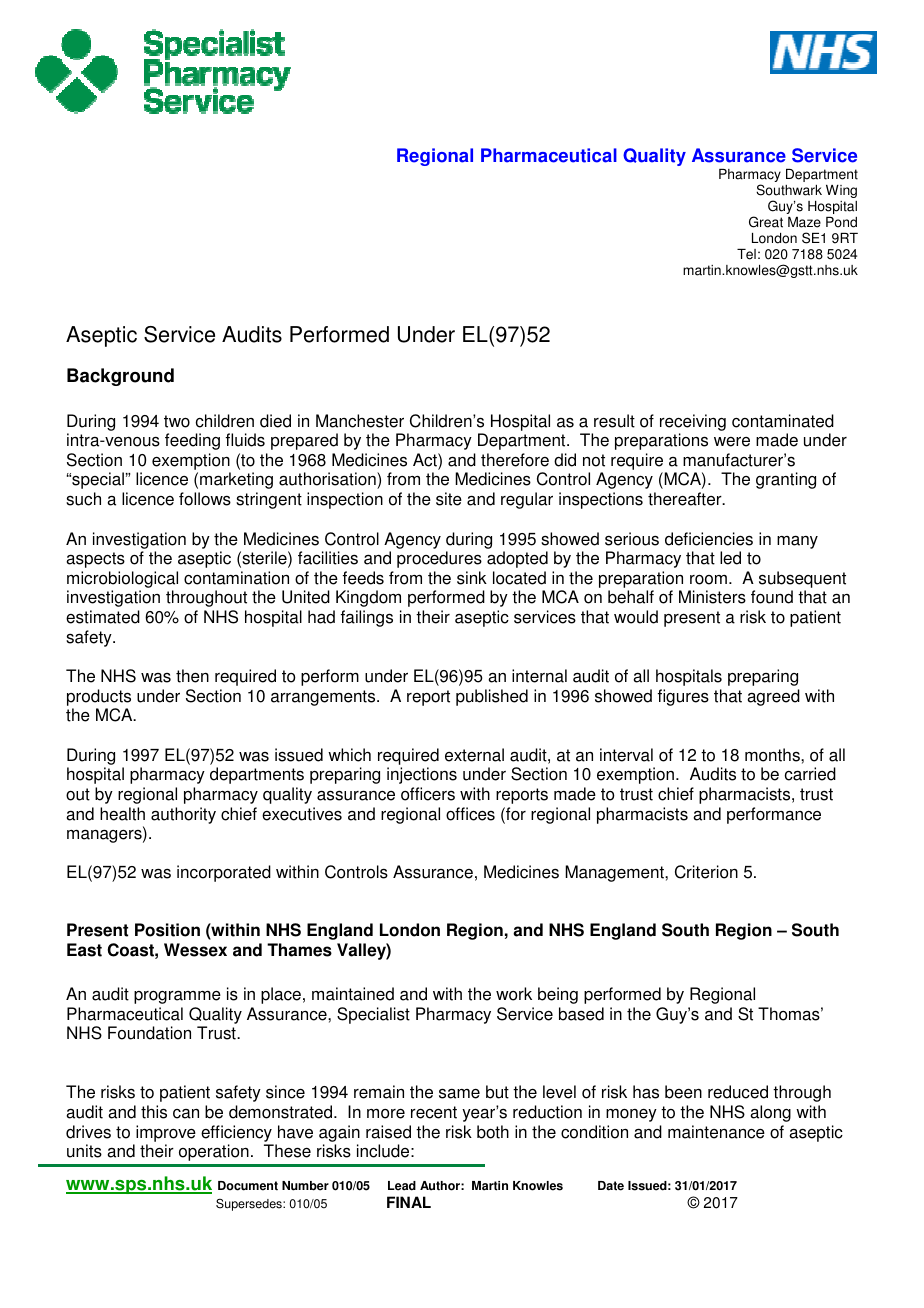 The image size is (924, 1308). Describe the element at coordinates (766, 222) in the screenshot. I see `Great` at that location.
